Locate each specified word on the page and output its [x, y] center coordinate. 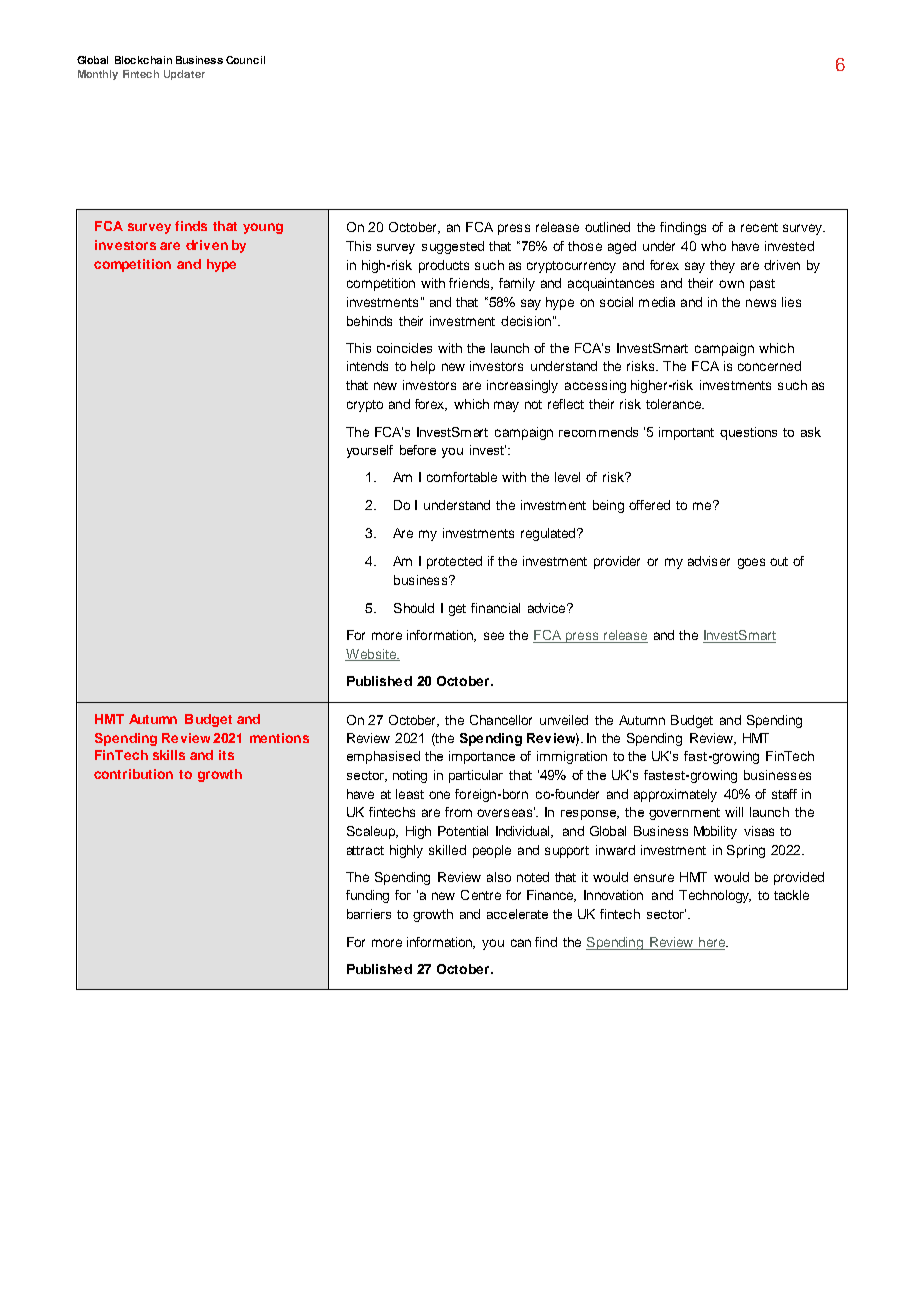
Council [245, 60]
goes [751, 563]
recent [759, 227]
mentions [279, 738]
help [423, 367]
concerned [769, 366]
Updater [184, 75]
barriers [369, 914]
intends [367, 366]
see [494, 636]
